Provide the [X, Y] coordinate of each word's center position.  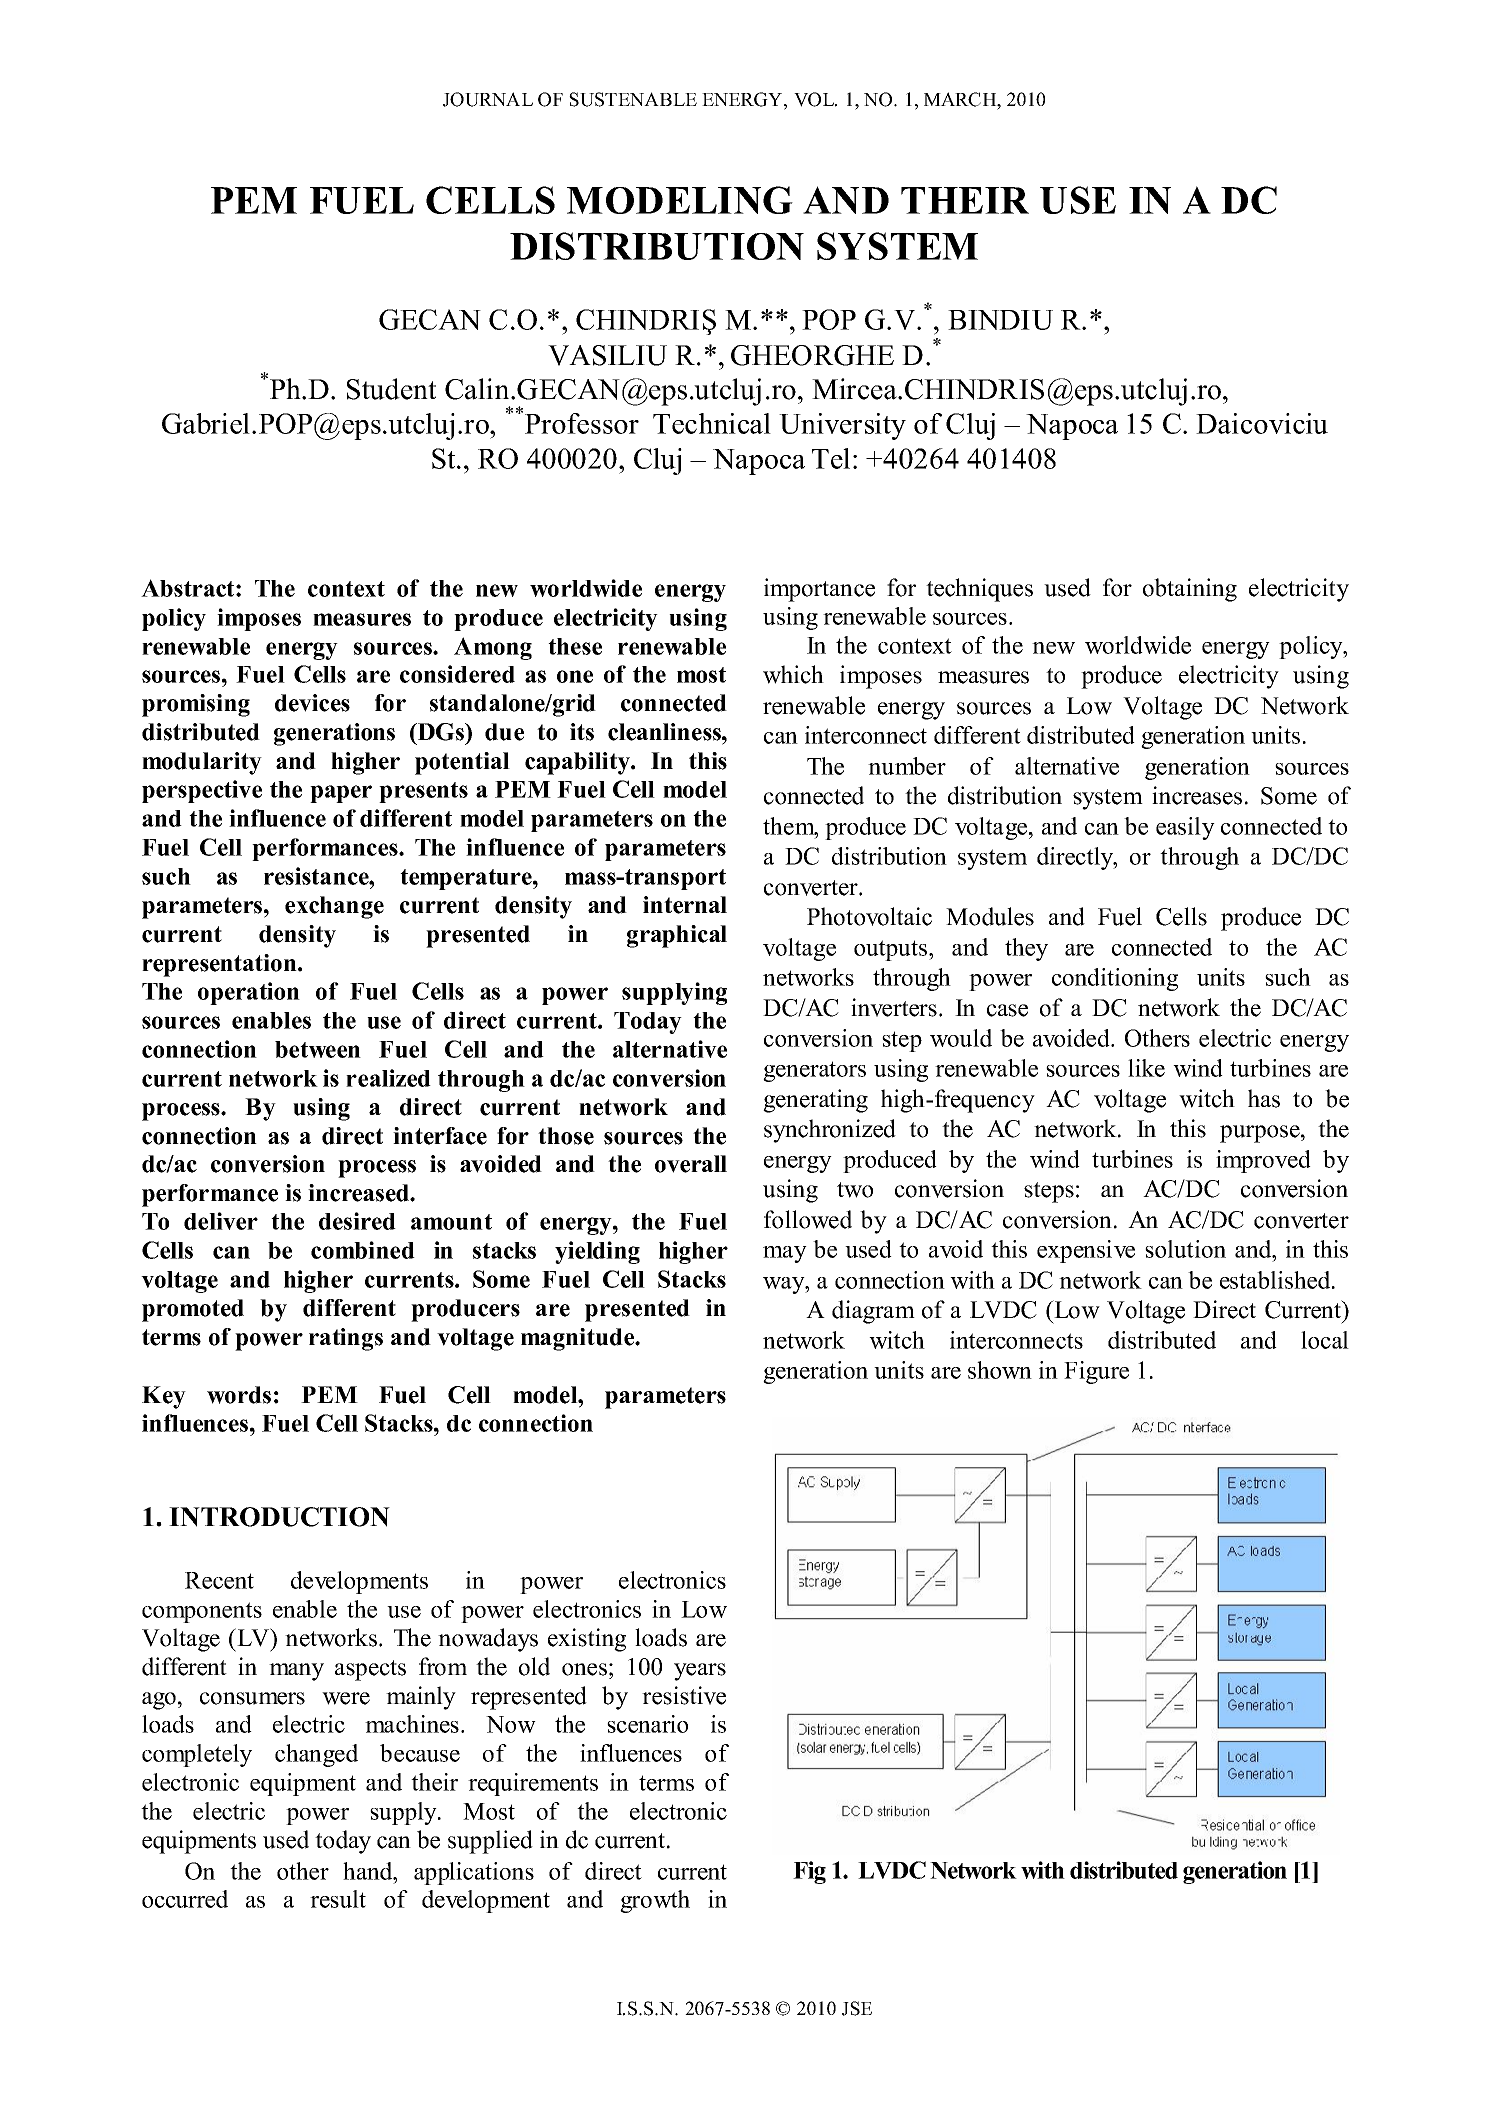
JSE [857, 2008]
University [842, 426]
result [338, 1899]
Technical [712, 423]
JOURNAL [488, 99]
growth [655, 1901]
